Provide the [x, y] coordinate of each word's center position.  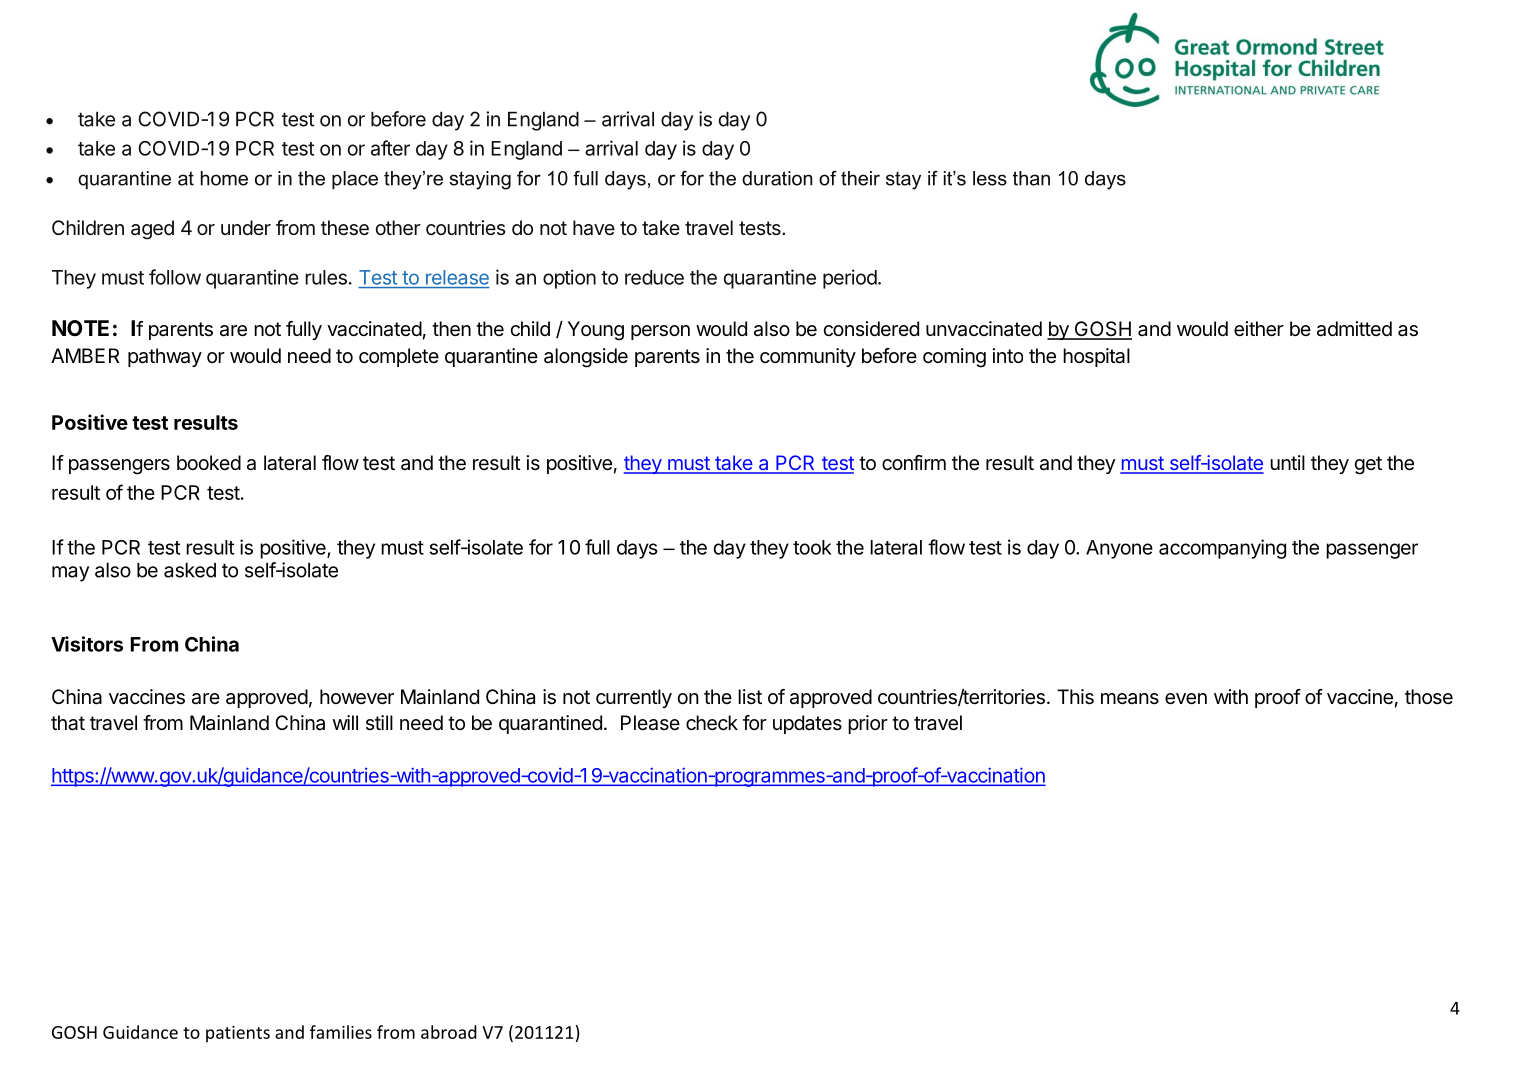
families [341, 1032]
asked [190, 570]
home [224, 178]
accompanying [1222, 549]
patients [238, 1034]
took [812, 547]
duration [777, 178]
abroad [449, 1032]
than [1031, 178]
